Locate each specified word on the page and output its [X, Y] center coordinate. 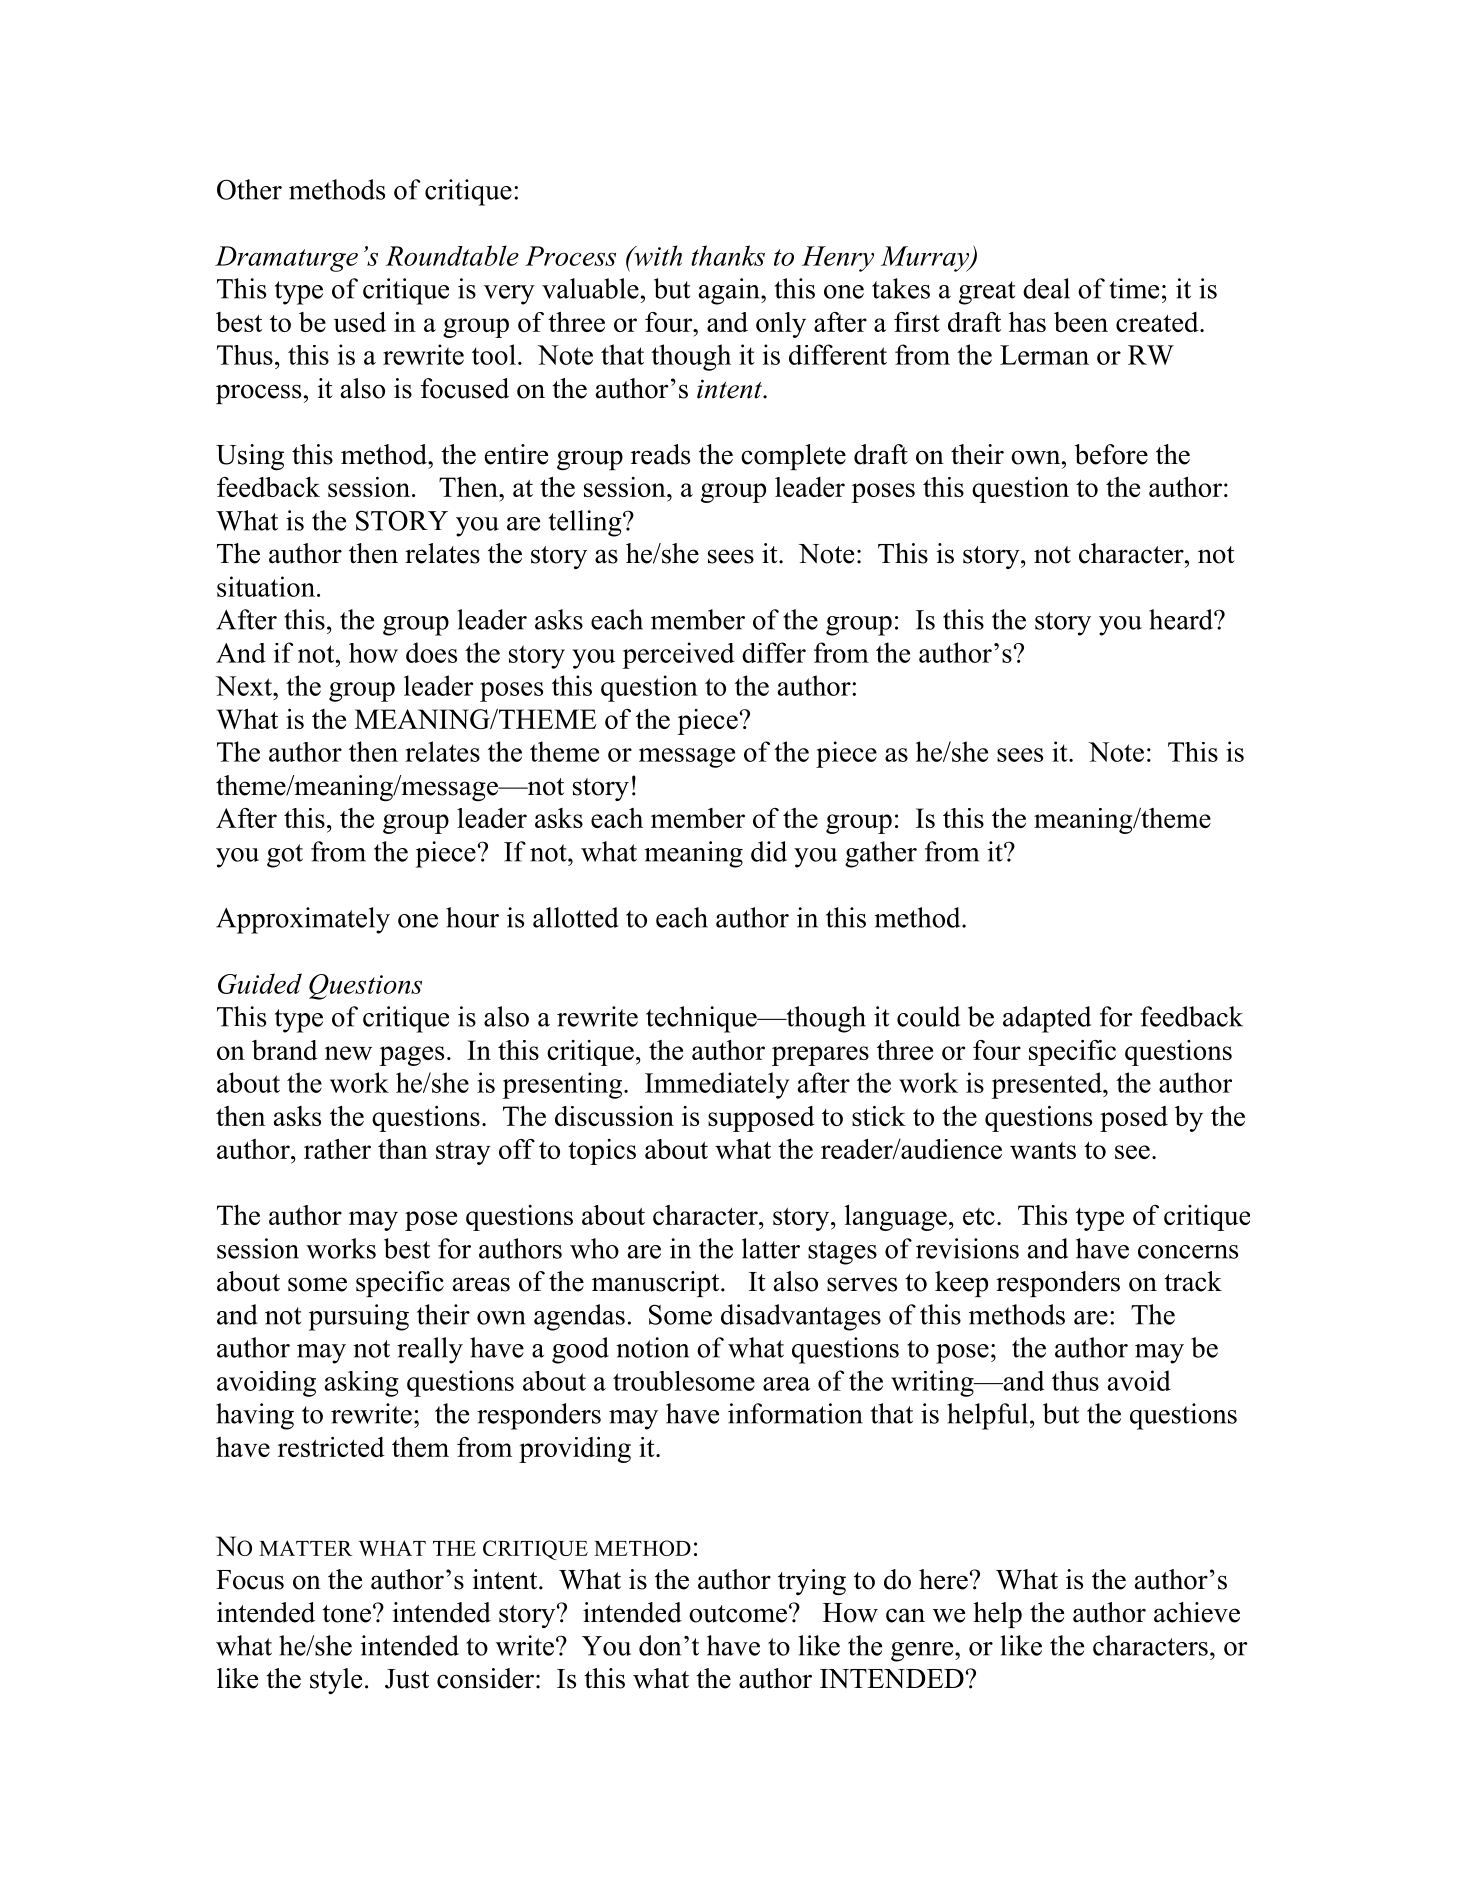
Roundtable [452, 255]
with [657, 255]
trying [812, 1582]
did [769, 851]
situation [266, 586]
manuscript [657, 1284]
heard [1182, 619]
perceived [678, 655]
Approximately [303, 920]
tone [346, 1614]
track [1193, 1281]
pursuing [359, 1317]
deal [1046, 288]
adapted [1047, 1019]
